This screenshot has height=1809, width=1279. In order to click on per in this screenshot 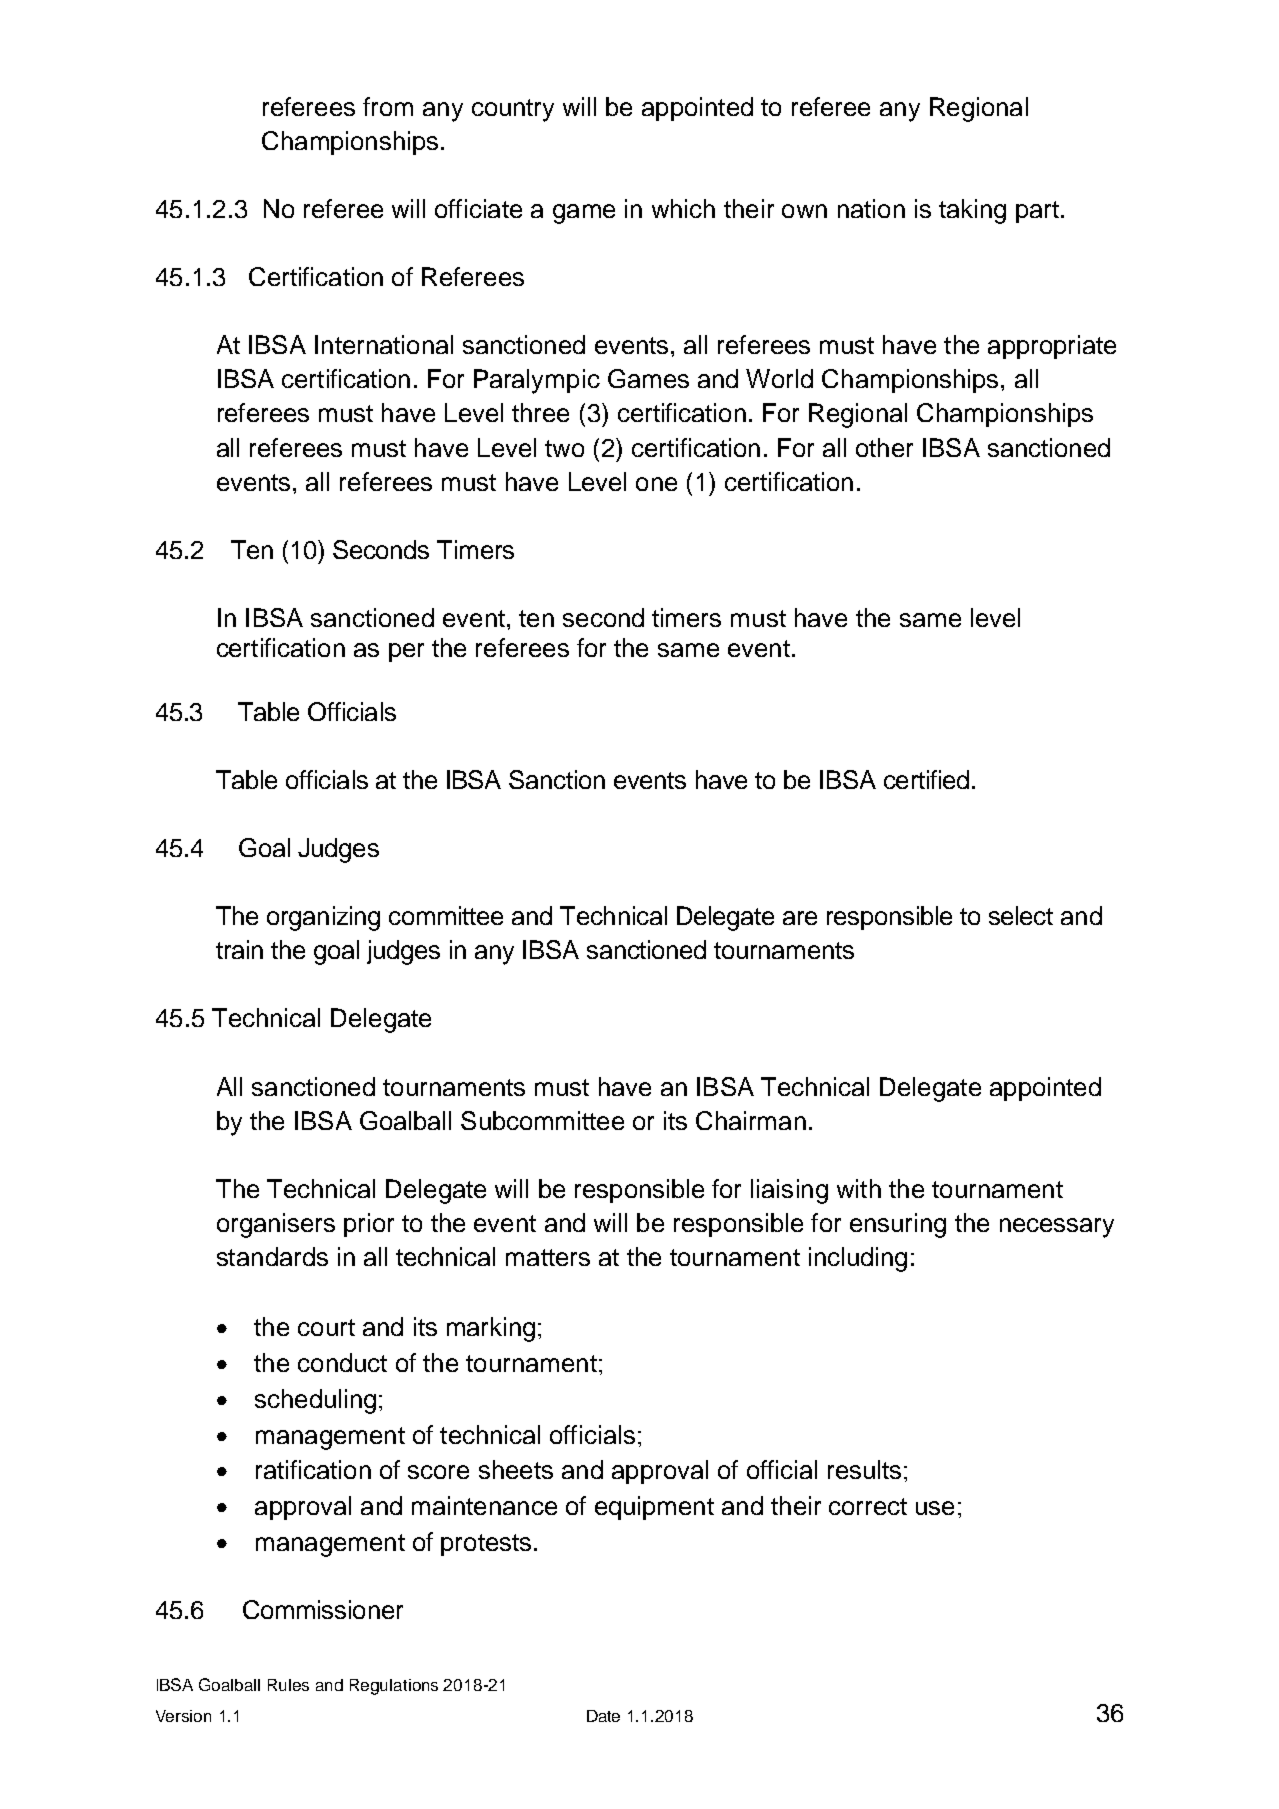, I will do `click(406, 652)`.
